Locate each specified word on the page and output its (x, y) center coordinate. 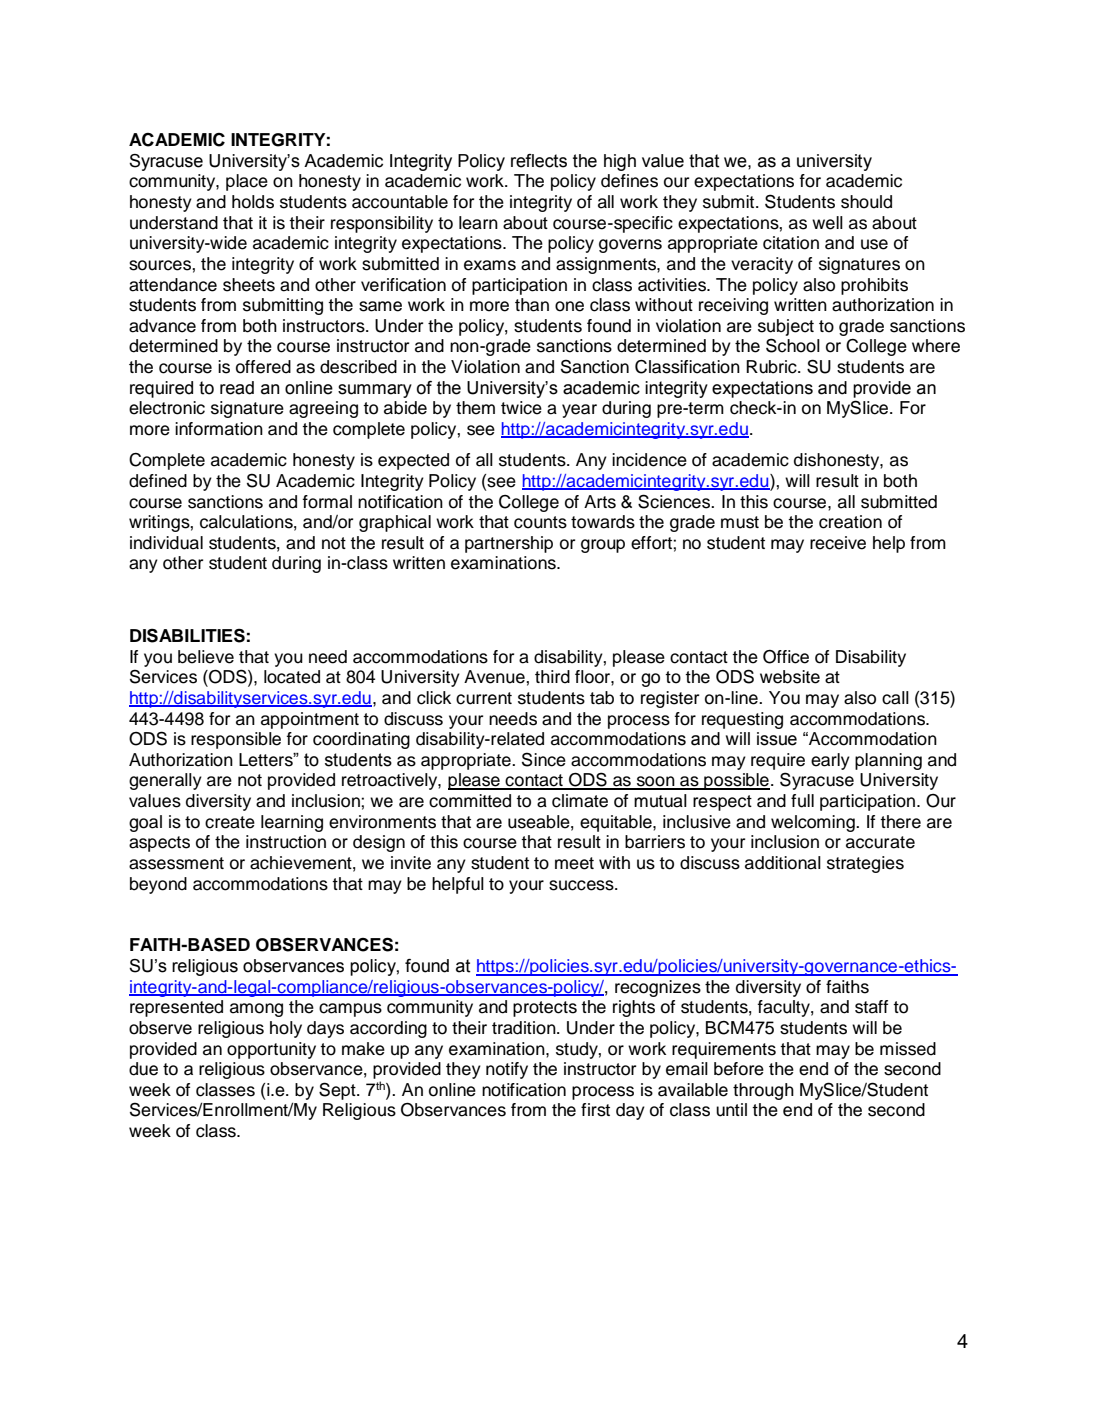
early (830, 761)
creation (850, 522)
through (763, 1091)
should (866, 202)
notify (507, 1070)
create (230, 822)
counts (540, 522)
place (247, 182)
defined (158, 481)
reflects (539, 161)
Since (544, 759)
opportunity (271, 1050)
